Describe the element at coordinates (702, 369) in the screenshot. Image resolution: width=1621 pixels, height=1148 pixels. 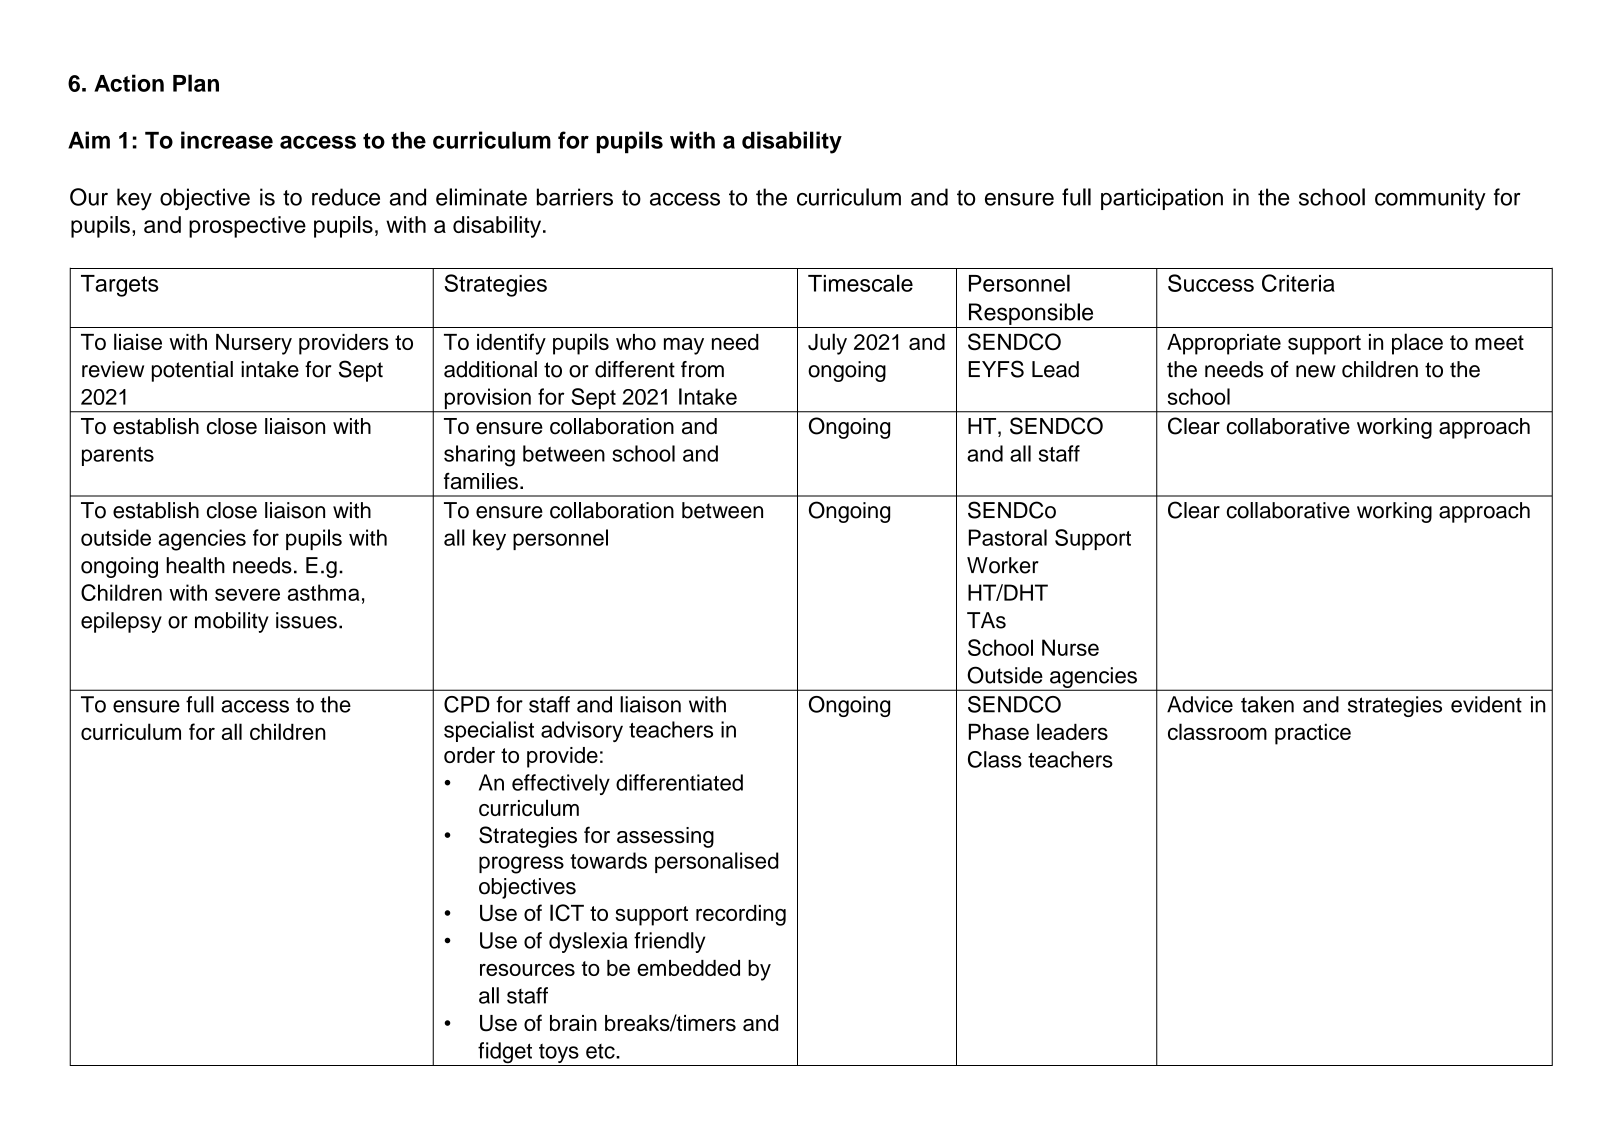
I see `from` at that location.
